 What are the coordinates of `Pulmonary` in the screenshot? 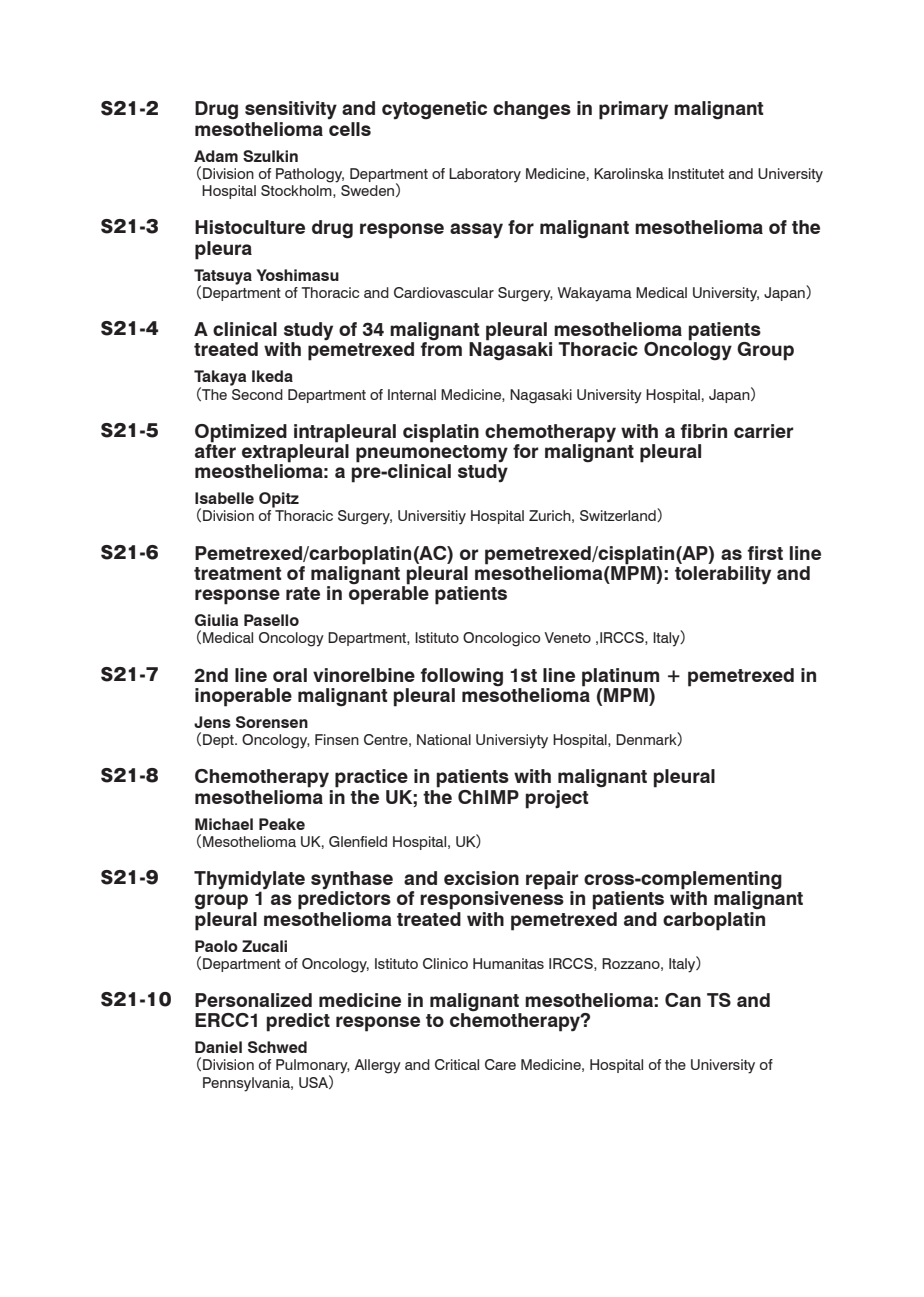 It's located at (313, 1067).
